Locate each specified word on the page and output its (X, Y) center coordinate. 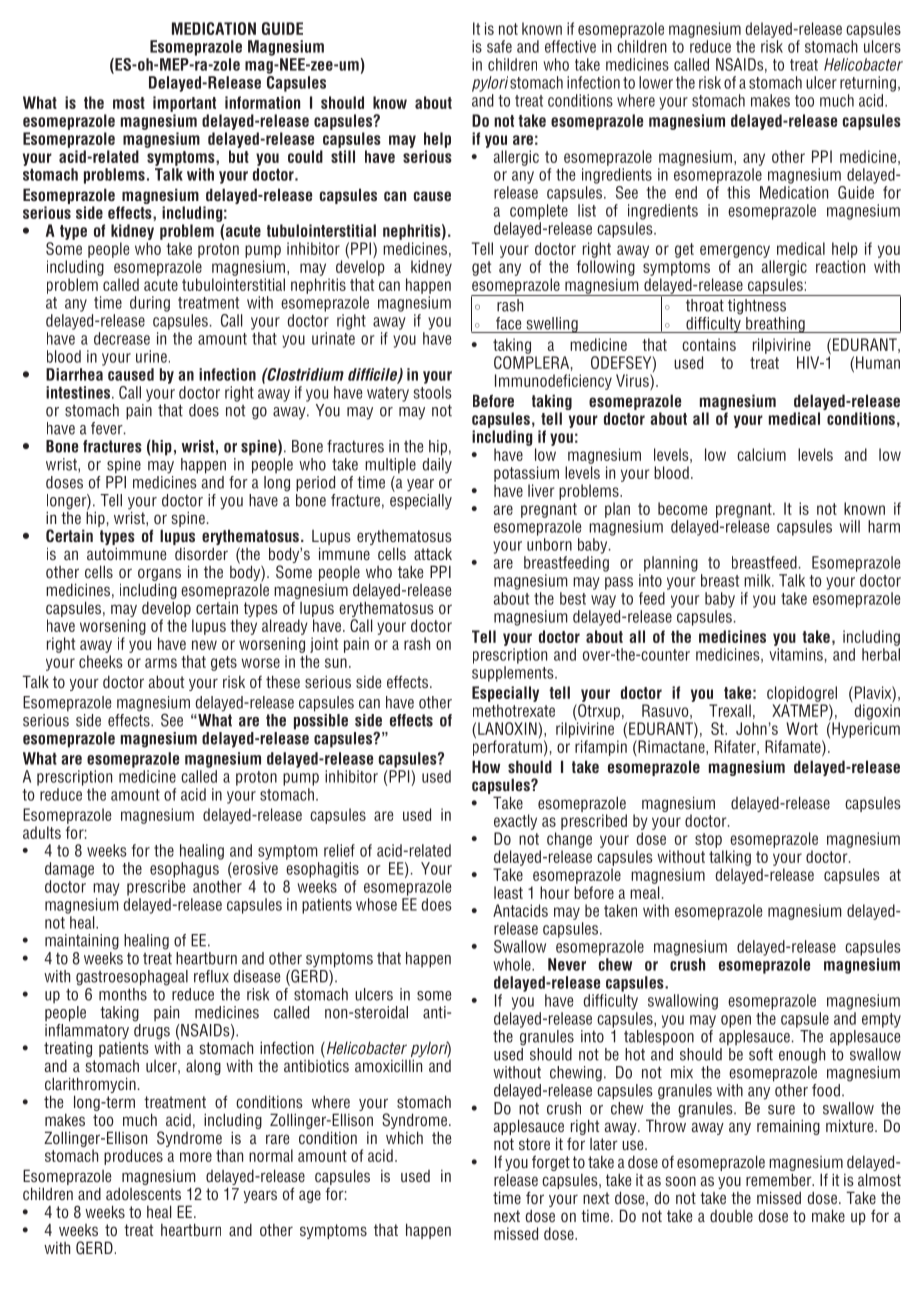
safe (499, 46)
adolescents (143, 1192)
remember (780, 1179)
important (184, 104)
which (404, 1137)
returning (868, 84)
